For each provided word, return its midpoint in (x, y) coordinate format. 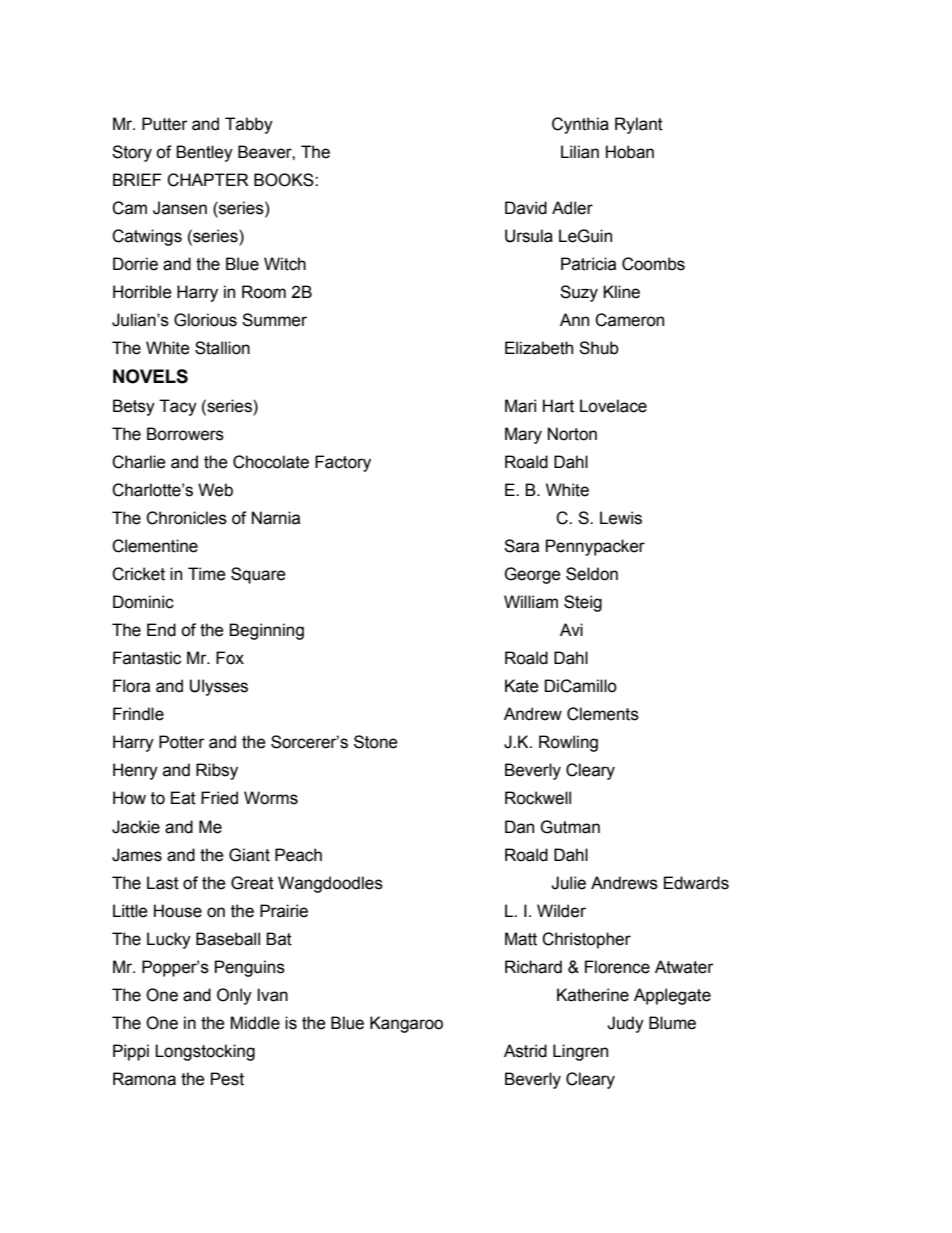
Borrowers (185, 434)
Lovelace (613, 406)
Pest (227, 1079)
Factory (343, 463)
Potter (182, 742)
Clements (603, 714)
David (526, 208)
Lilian (580, 152)
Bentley (204, 153)
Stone (376, 742)
